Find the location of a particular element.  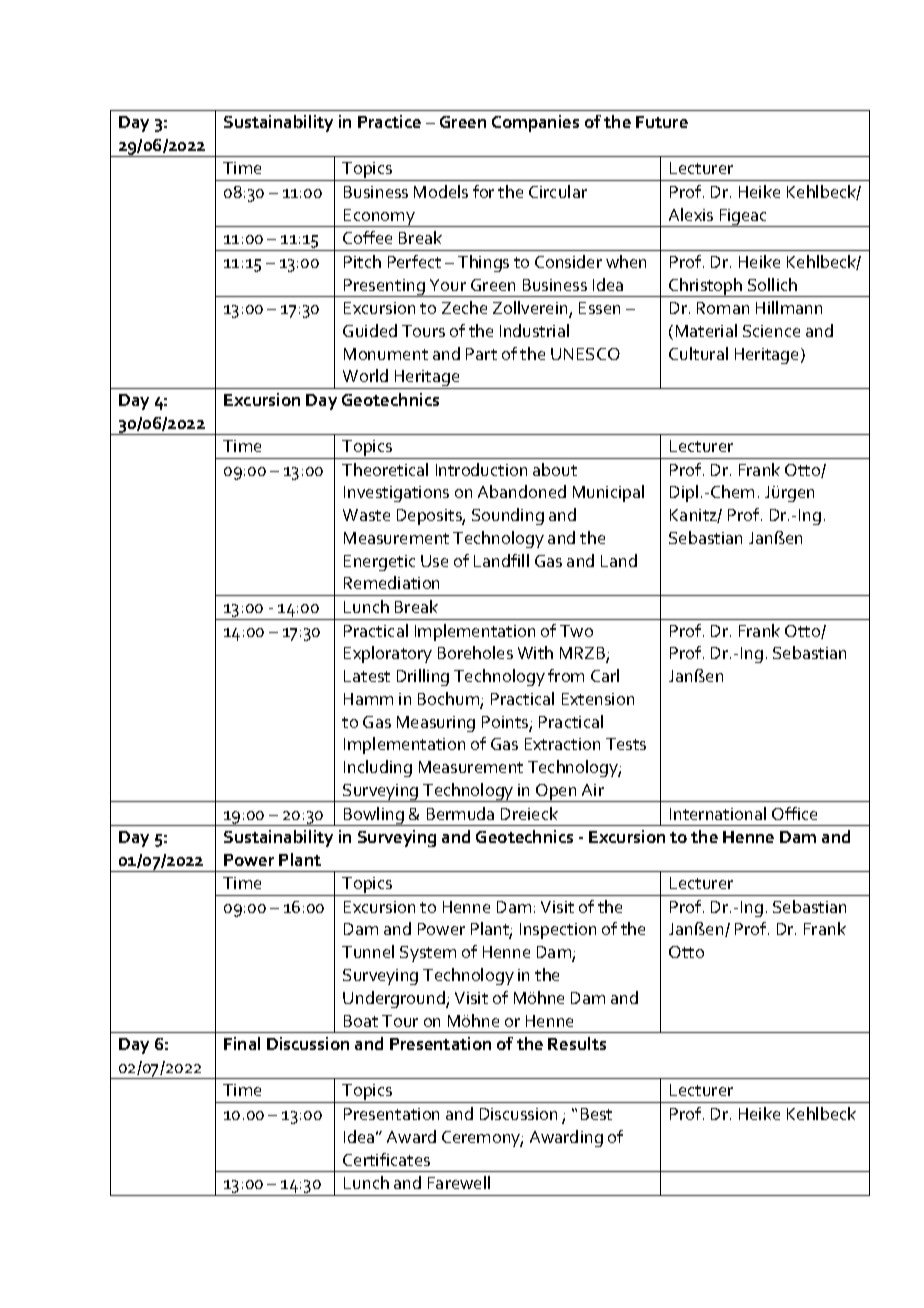

Companies is located at coordinates (535, 123).
